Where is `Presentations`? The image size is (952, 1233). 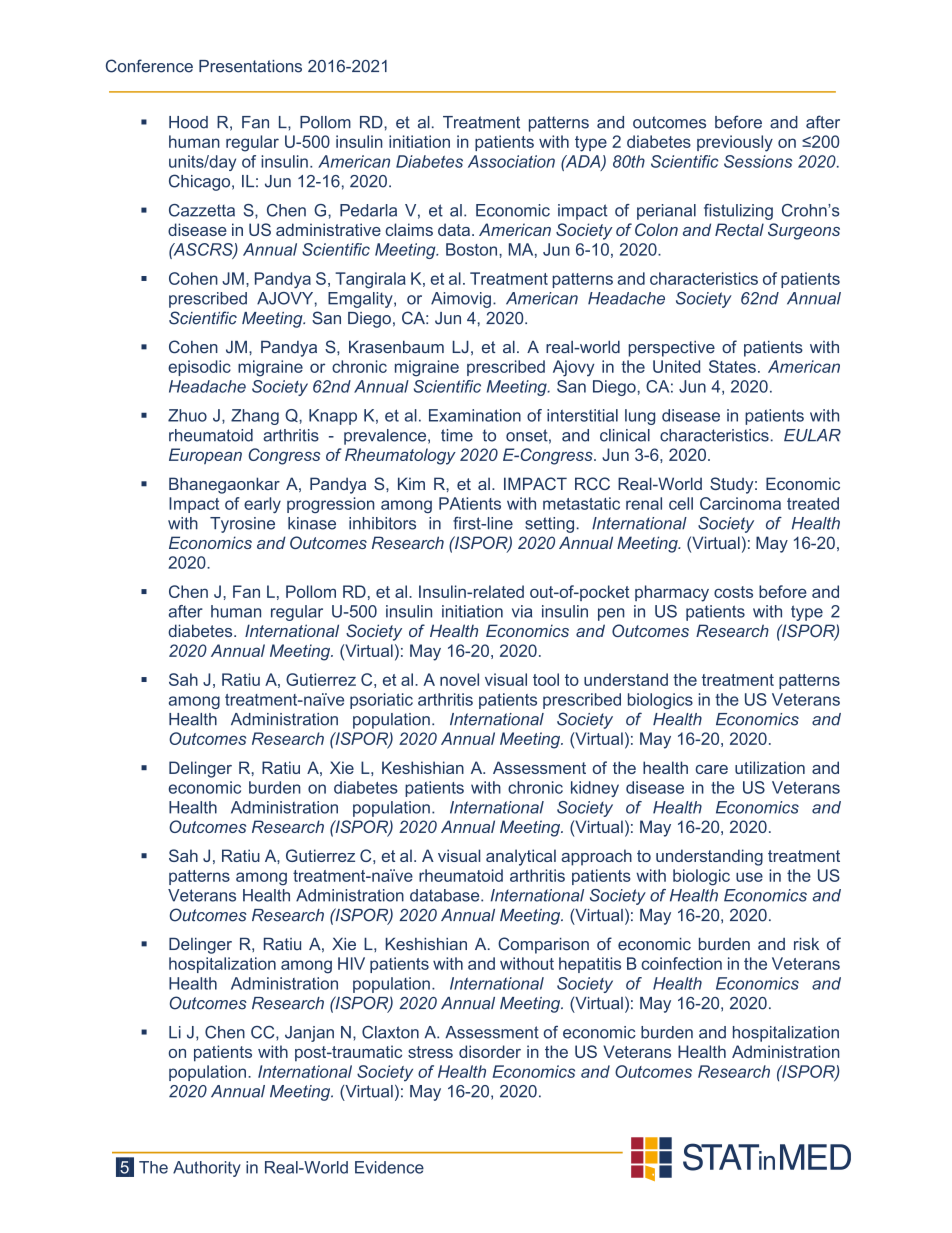 Presentations is located at coordinates (250, 66).
